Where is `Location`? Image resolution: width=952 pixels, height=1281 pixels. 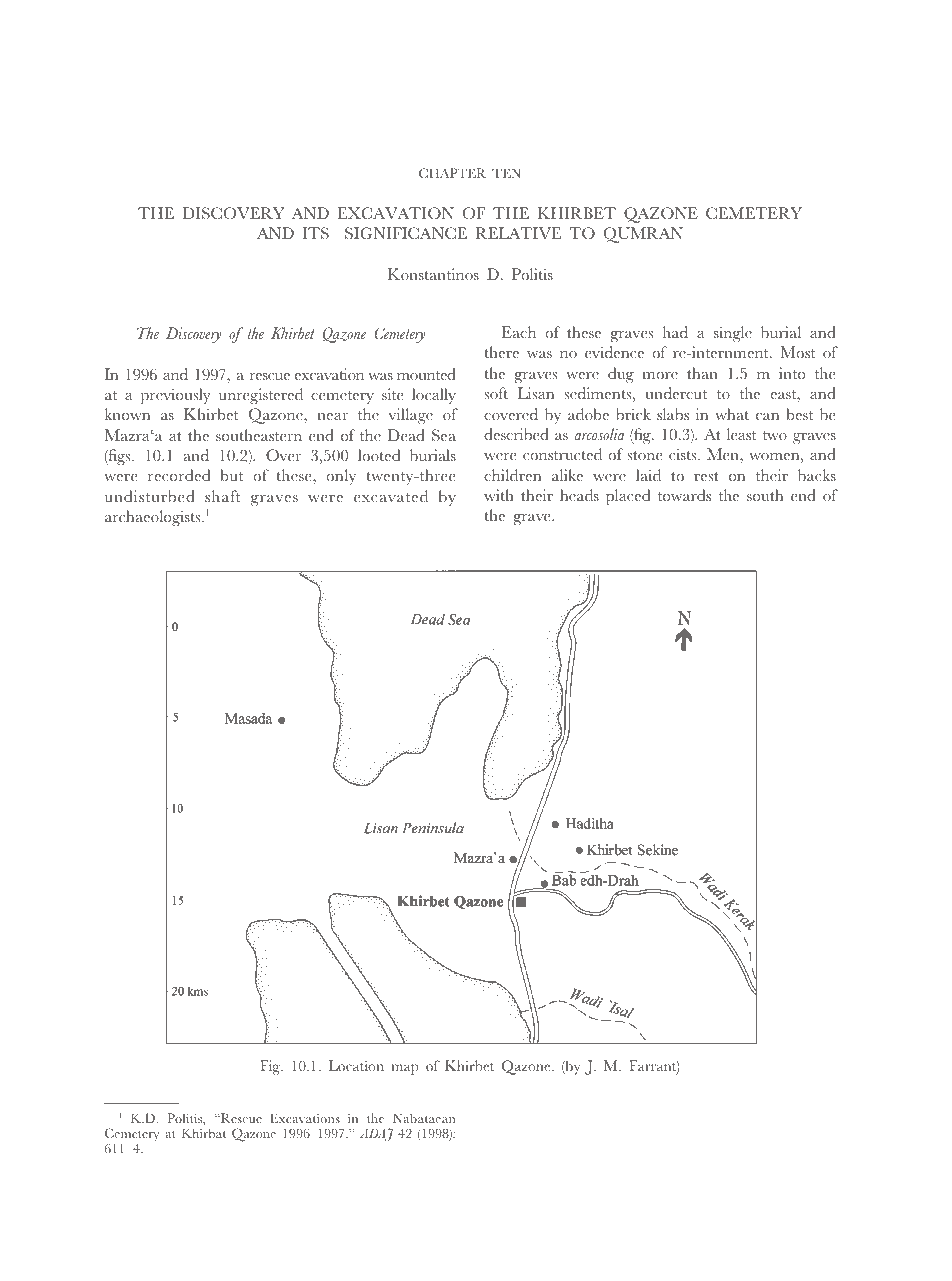 Location is located at coordinates (356, 1065).
